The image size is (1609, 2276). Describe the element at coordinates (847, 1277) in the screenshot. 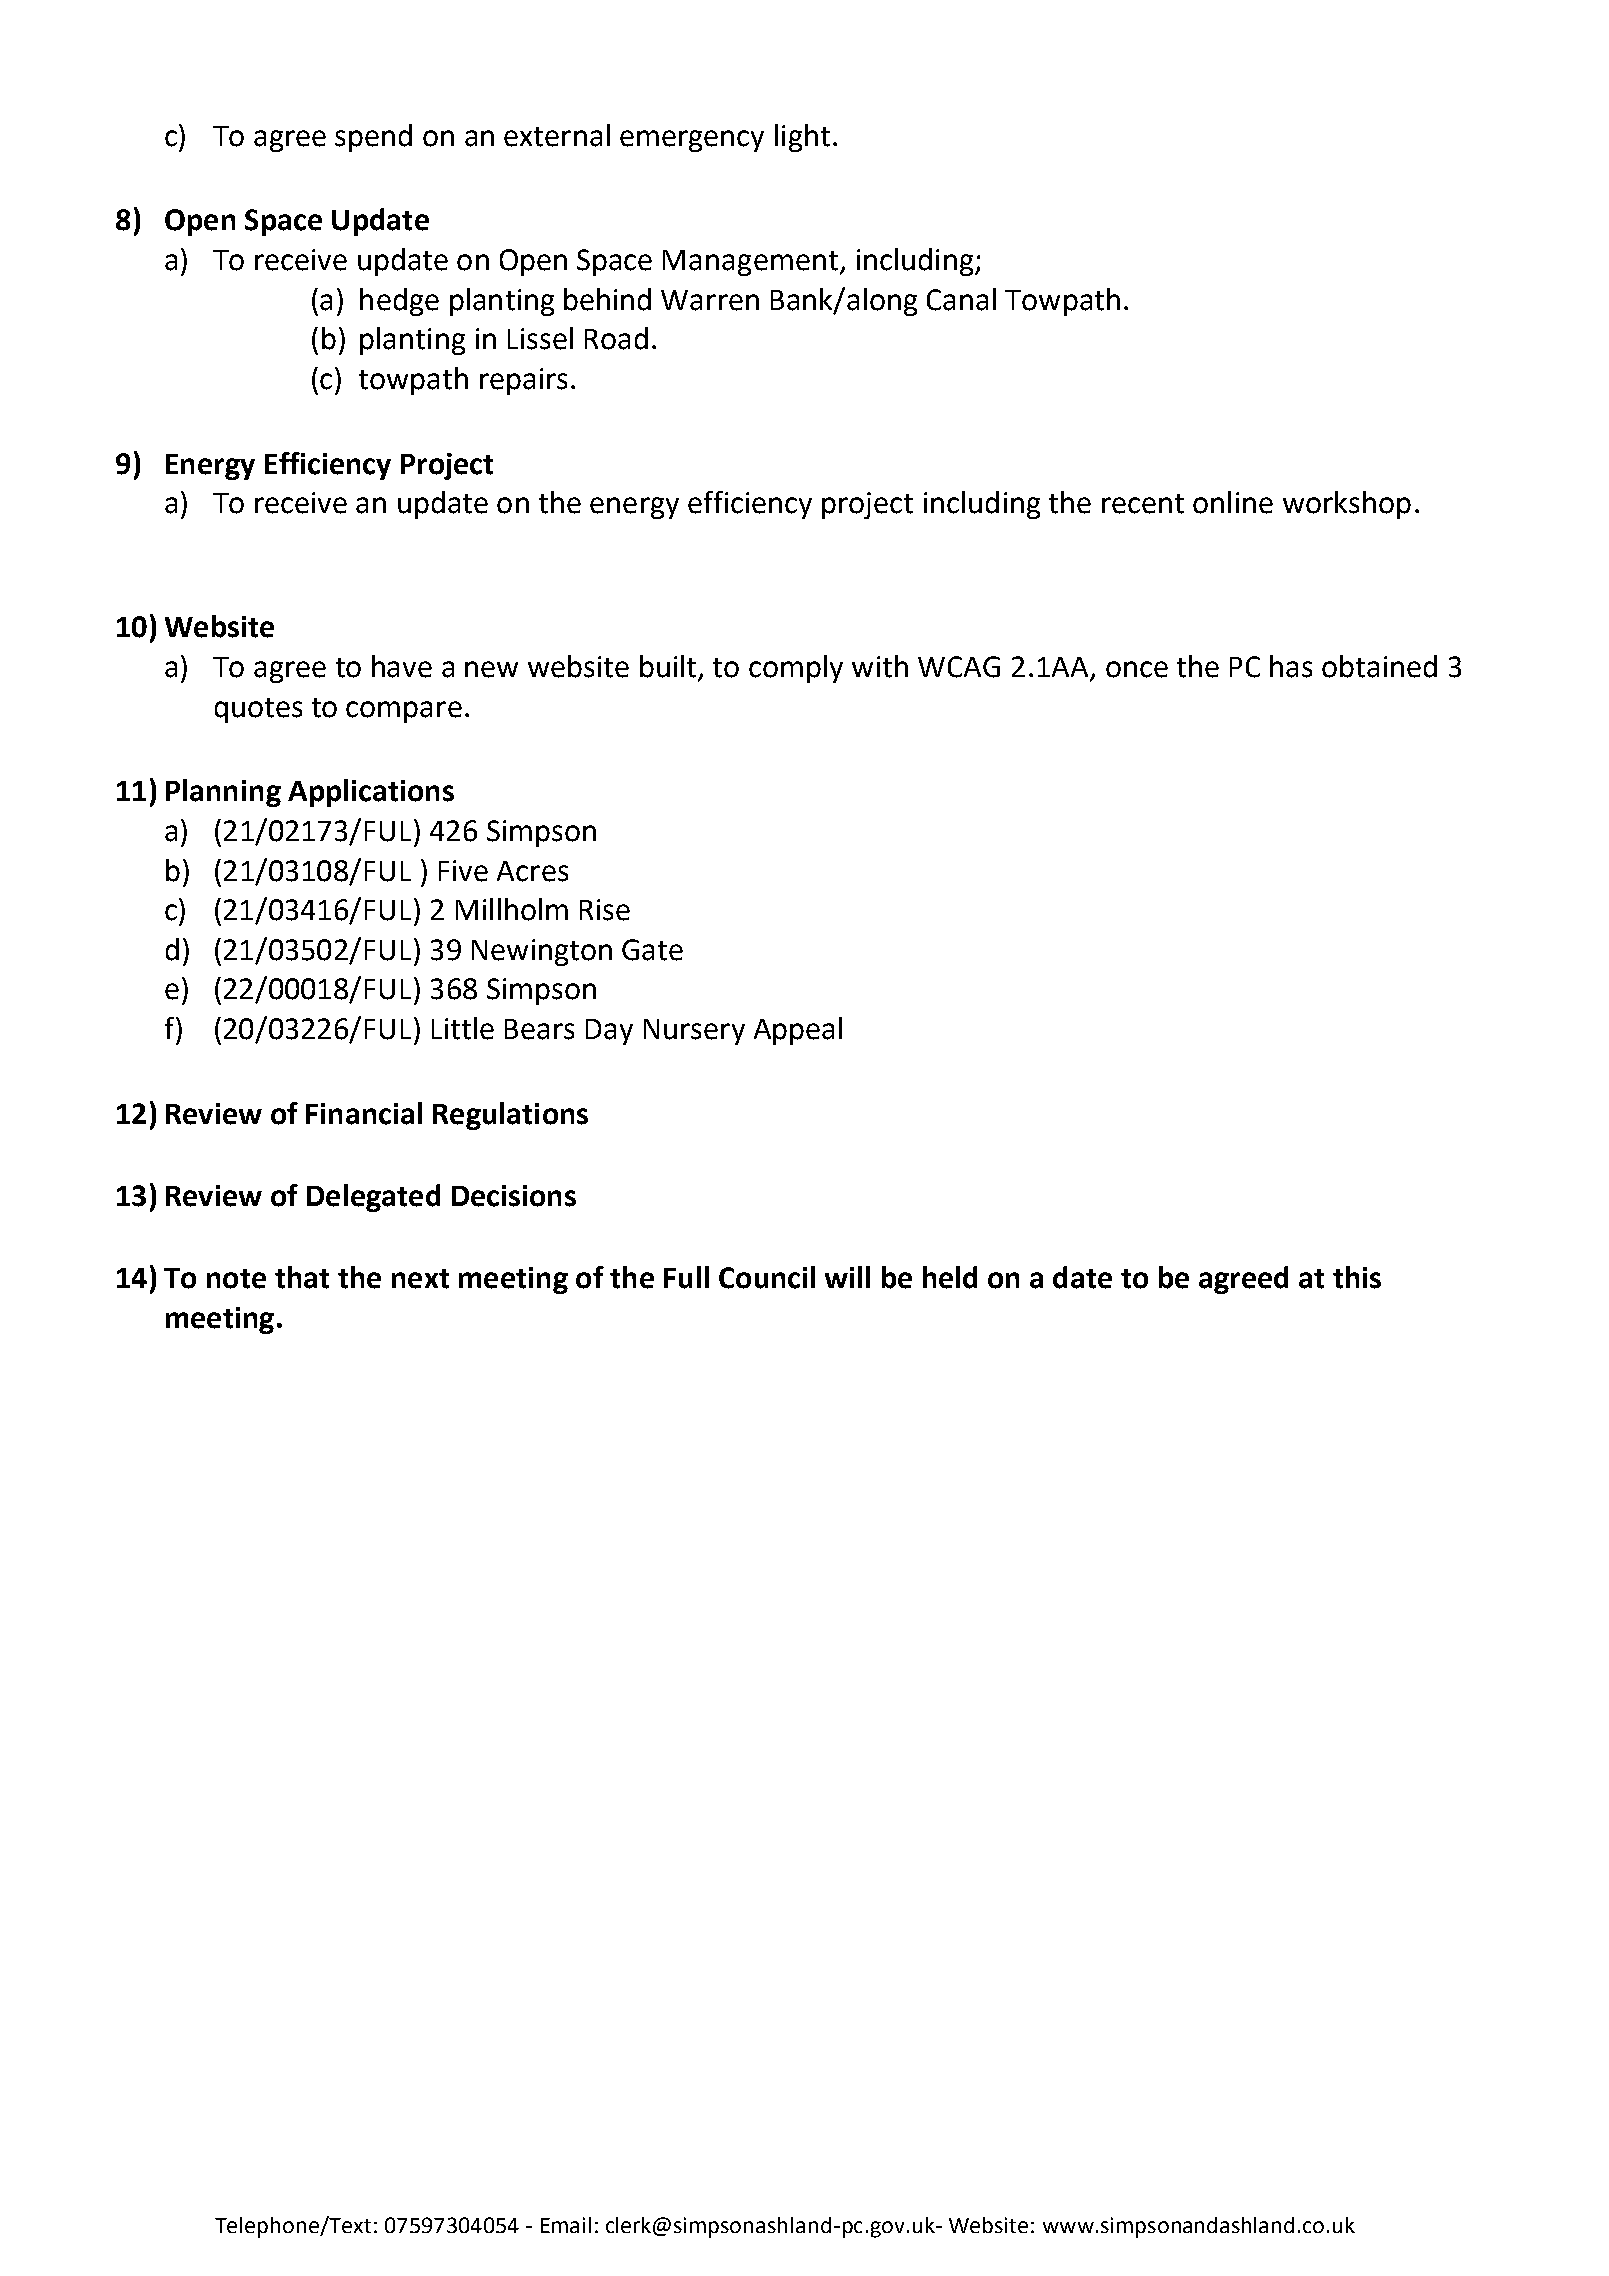

I see `will` at that location.
